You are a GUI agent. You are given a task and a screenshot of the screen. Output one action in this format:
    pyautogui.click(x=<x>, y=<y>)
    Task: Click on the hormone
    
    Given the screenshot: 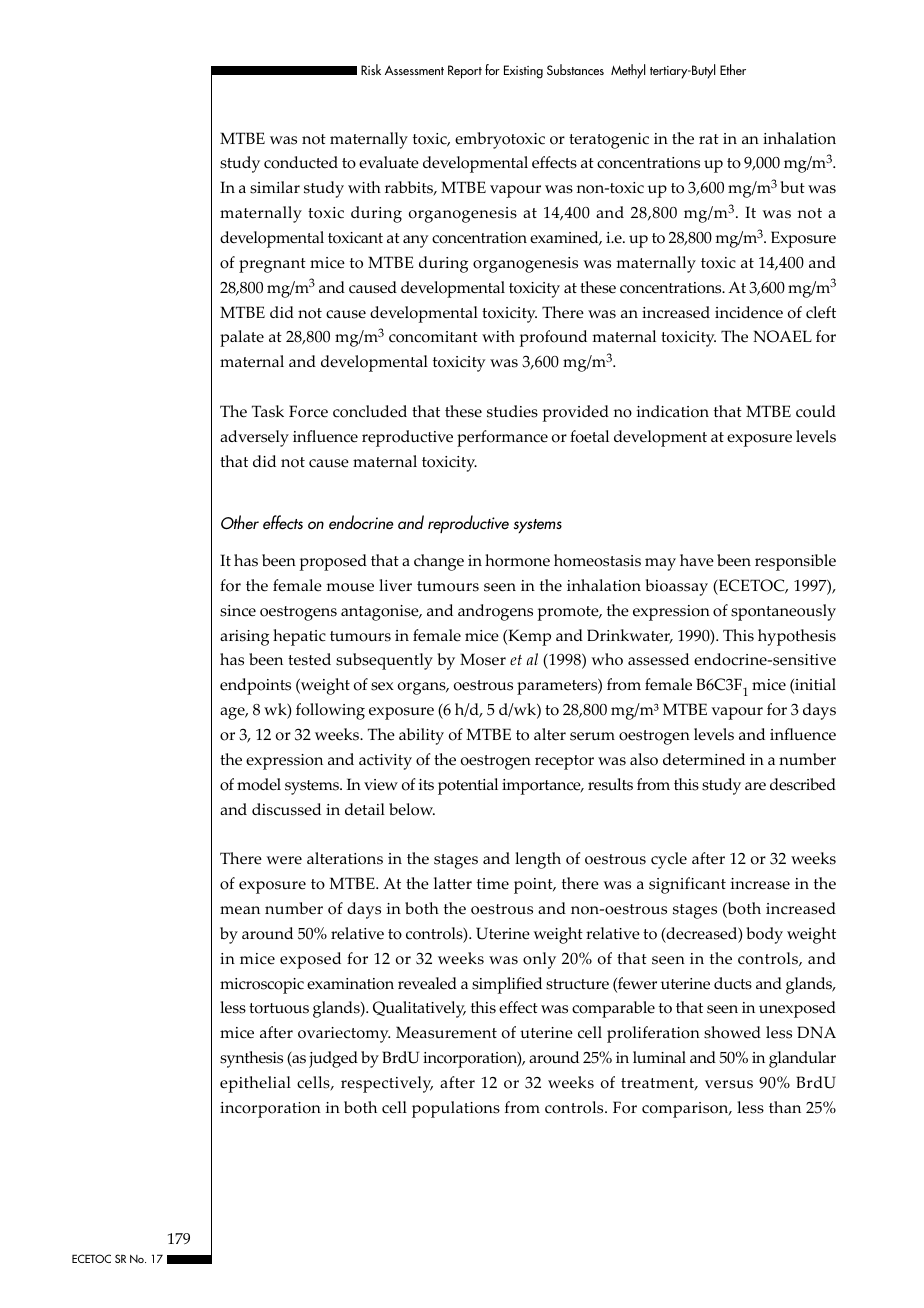 What is the action you would take?
    pyautogui.click(x=517, y=560)
